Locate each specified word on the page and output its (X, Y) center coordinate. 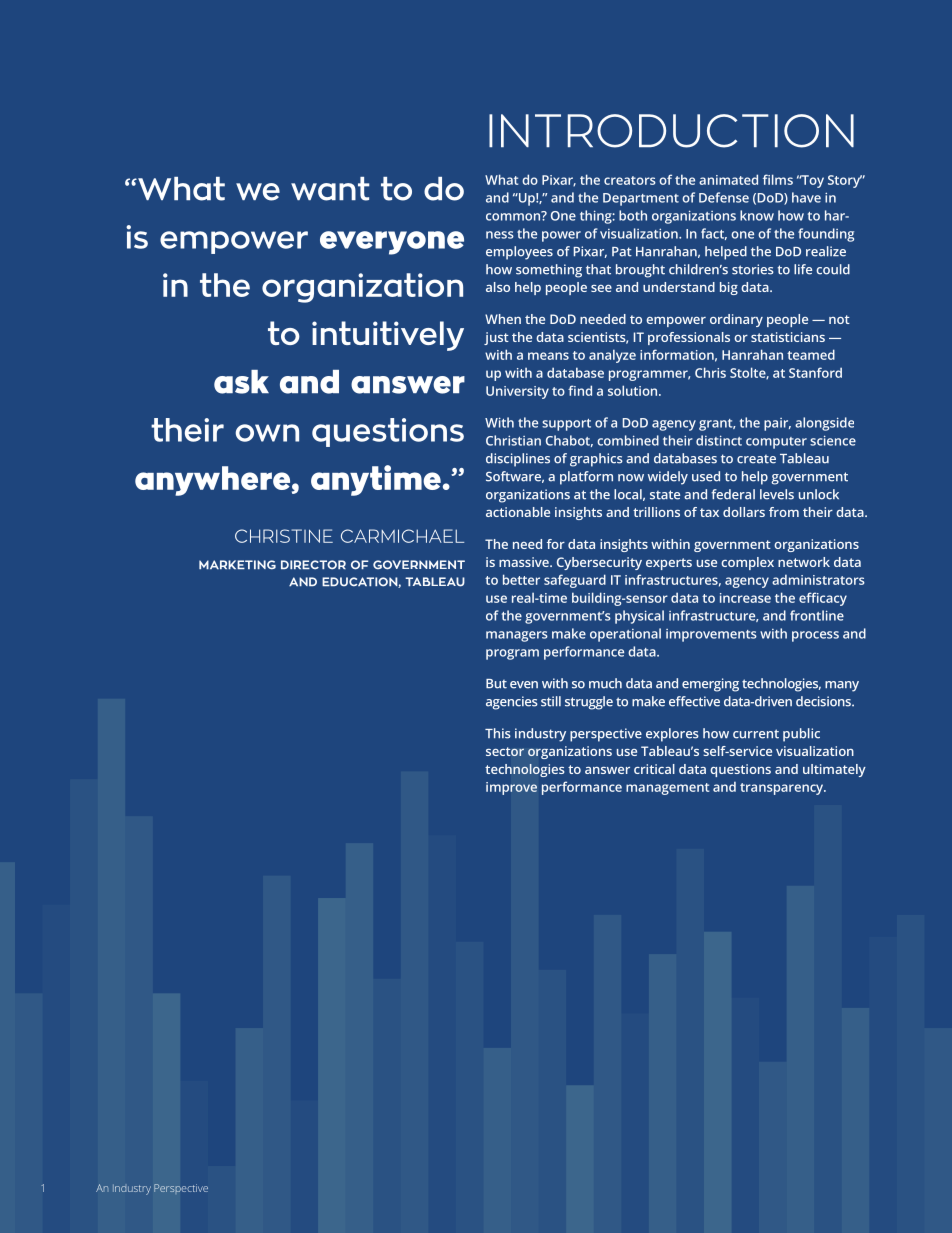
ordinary (736, 320)
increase (745, 598)
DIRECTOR (313, 565)
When (503, 319)
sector (505, 751)
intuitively (388, 336)
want (330, 189)
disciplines (518, 460)
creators (630, 180)
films (778, 179)
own (267, 433)
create (756, 459)
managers (517, 636)
